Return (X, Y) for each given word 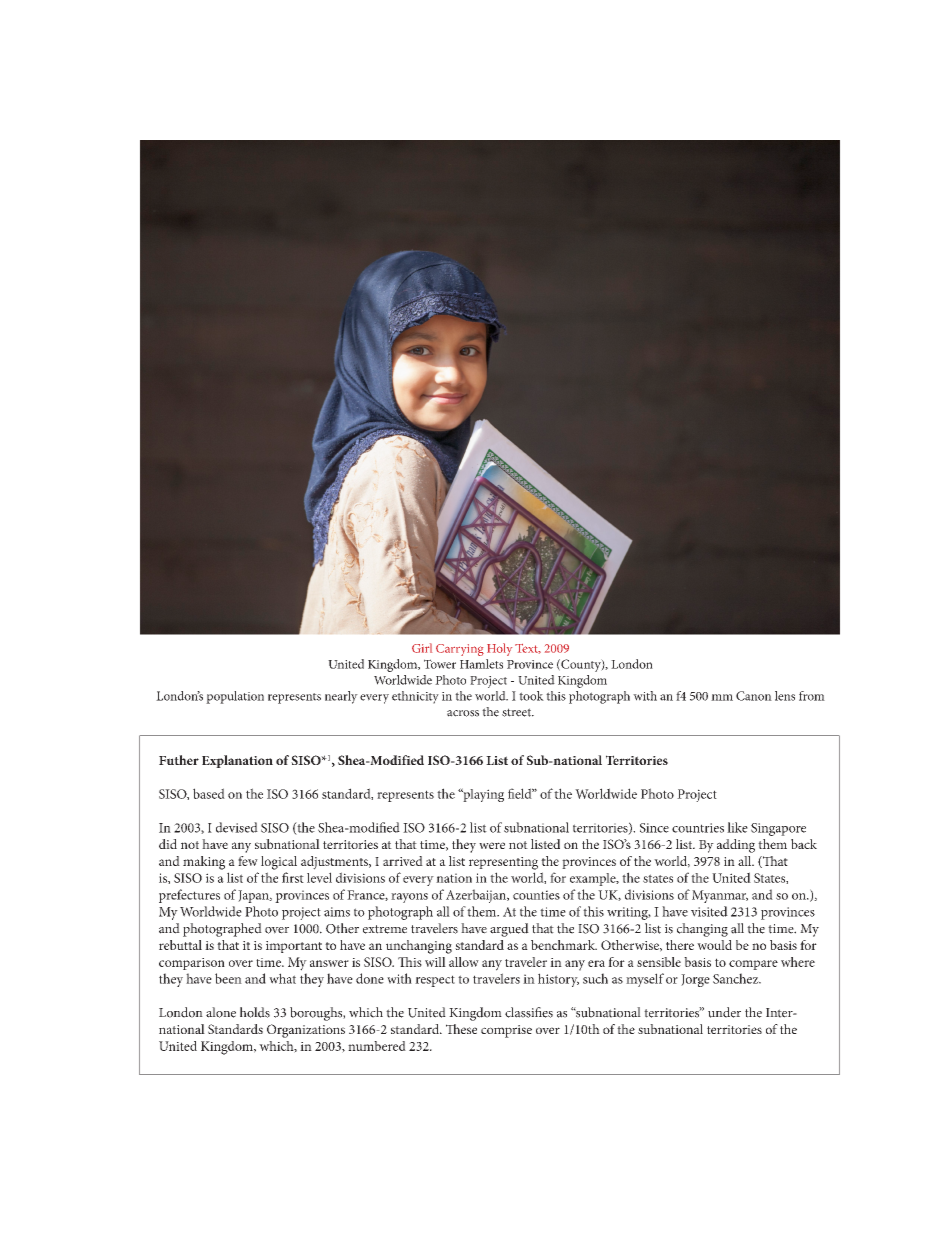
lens (785, 696)
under (724, 1012)
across (463, 713)
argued (509, 930)
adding (736, 846)
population (235, 697)
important (294, 947)
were (492, 845)
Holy (499, 649)
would (714, 945)
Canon (754, 696)
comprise (506, 1031)
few (248, 861)
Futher (179, 760)
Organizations (306, 1031)
